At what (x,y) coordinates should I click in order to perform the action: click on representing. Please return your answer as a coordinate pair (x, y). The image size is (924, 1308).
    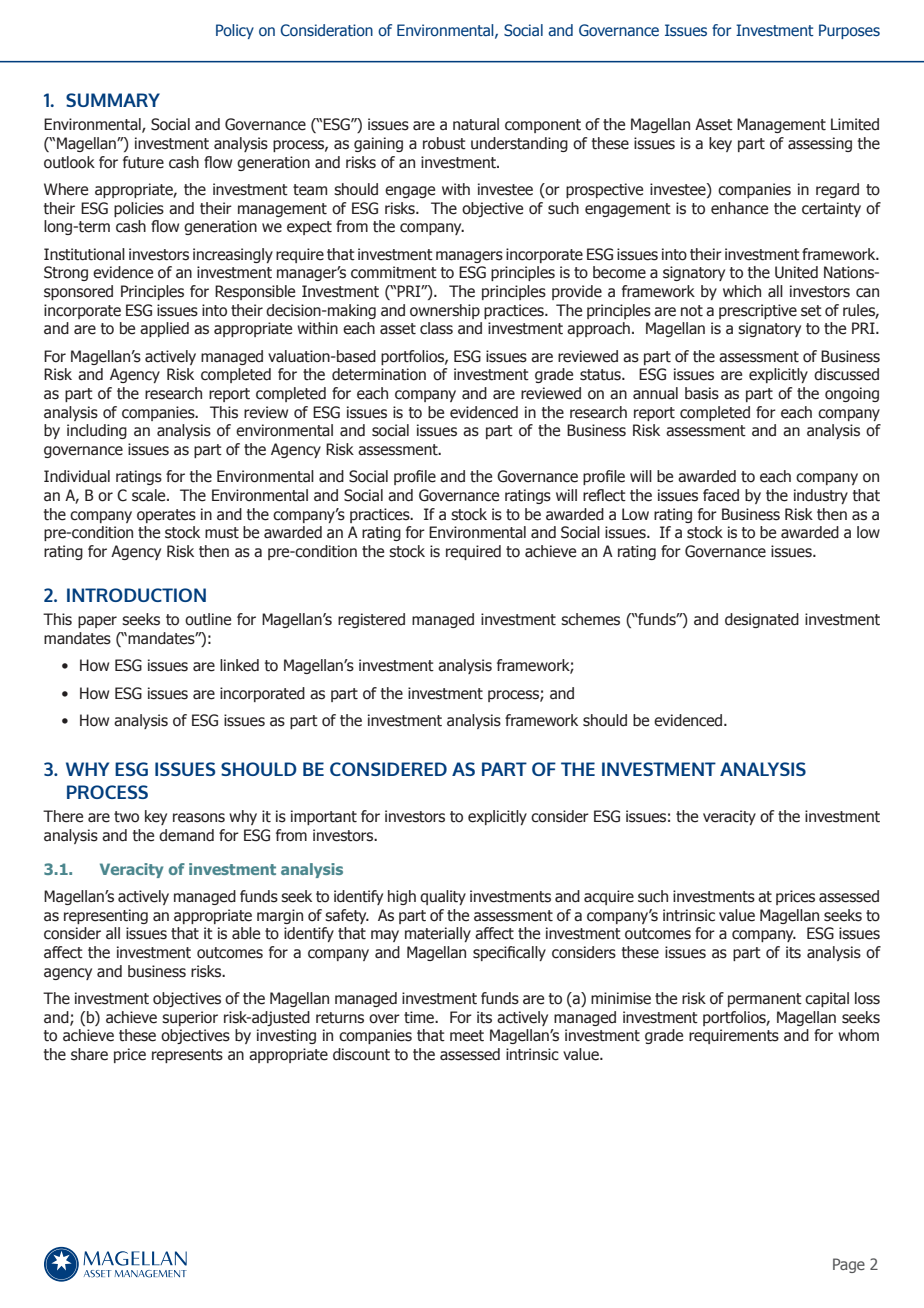
    Looking at the image, I should click on (106, 916).
